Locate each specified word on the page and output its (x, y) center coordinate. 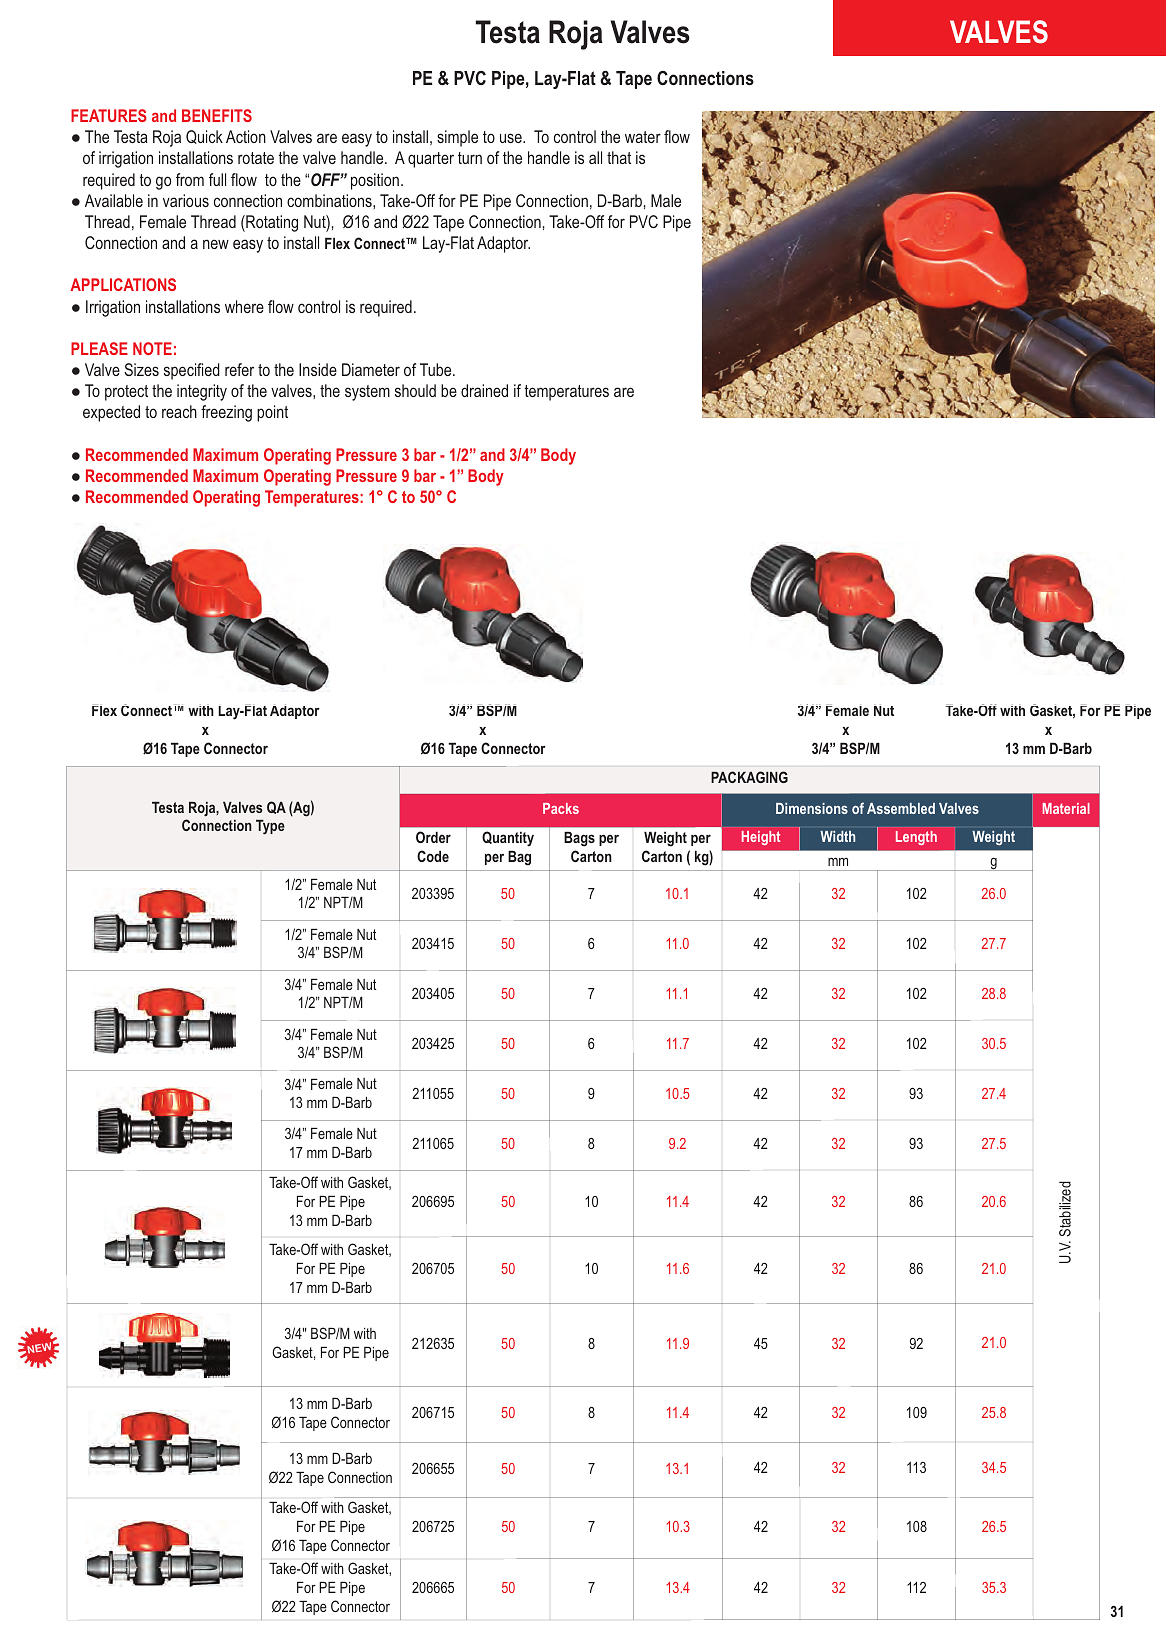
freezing (226, 413)
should (415, 390)
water (643, 137)
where (244, 306)
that (619, 157)
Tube (437, 369)
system (367, 393)
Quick (204, 137)
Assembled (901, 808)
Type (270, 827)
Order (433, 837)
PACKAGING (749, 777)
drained (484, 390)
